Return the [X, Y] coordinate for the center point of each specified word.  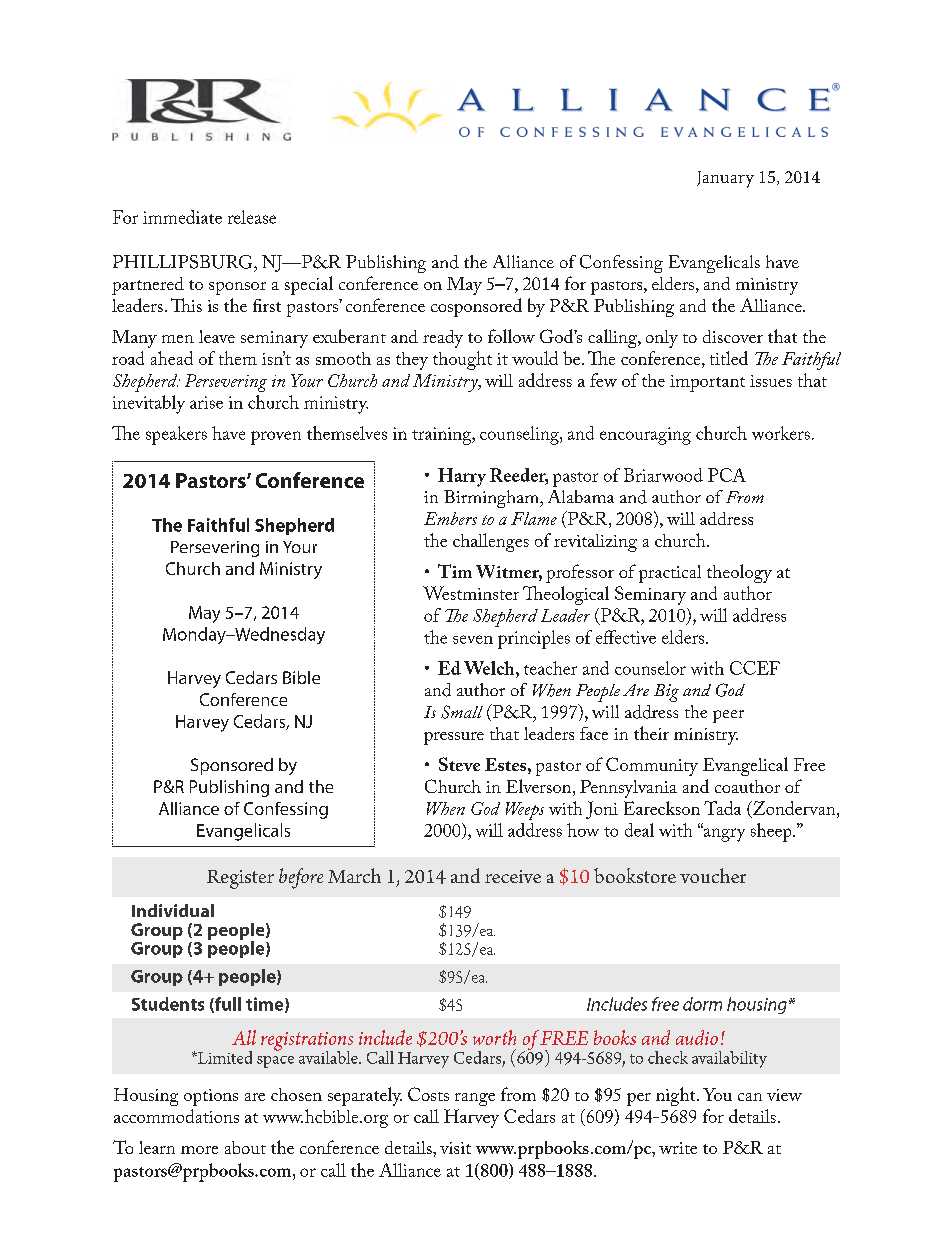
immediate [182, 217]
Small [462, 712]
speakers [176, 435]
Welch [490, 668]
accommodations [176, 1116]
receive [513, 876]
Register [240, 879]
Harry [462, 477]
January [725, 179]
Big [666, 693]
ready [443, 339]
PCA [727, 475]
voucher [713, 875]
